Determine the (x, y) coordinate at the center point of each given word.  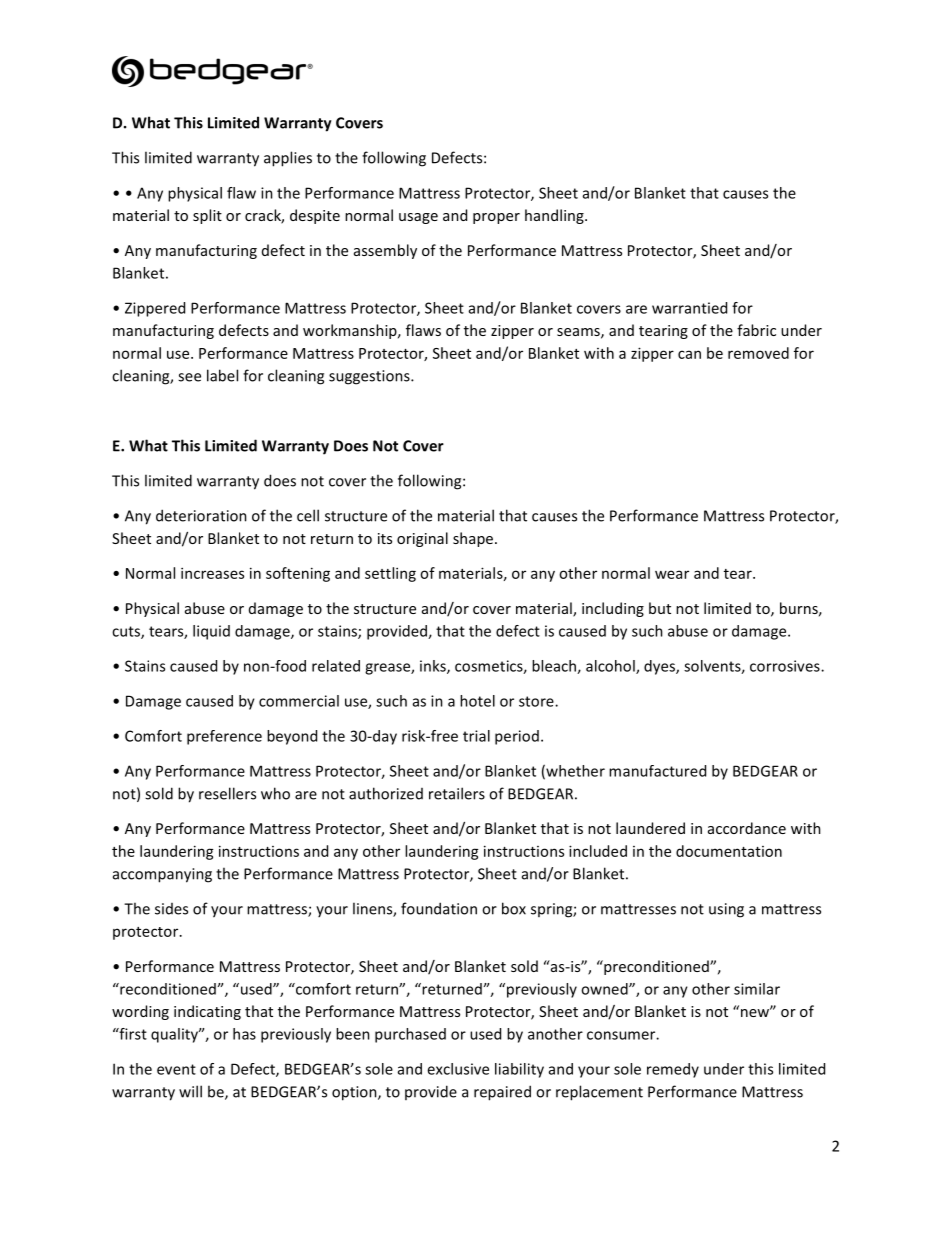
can (689, 354)
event (176, 1069)
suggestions (370, 377)
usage (418, 218)
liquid (211, 632)
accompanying (162, 875)
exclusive (458, 1069)
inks (434, 667)
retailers (457, 793)
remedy (673, 1070)
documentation (729, 851)
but (660, 608)
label (222, 375)
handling (555, 216)
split (207, 216)
